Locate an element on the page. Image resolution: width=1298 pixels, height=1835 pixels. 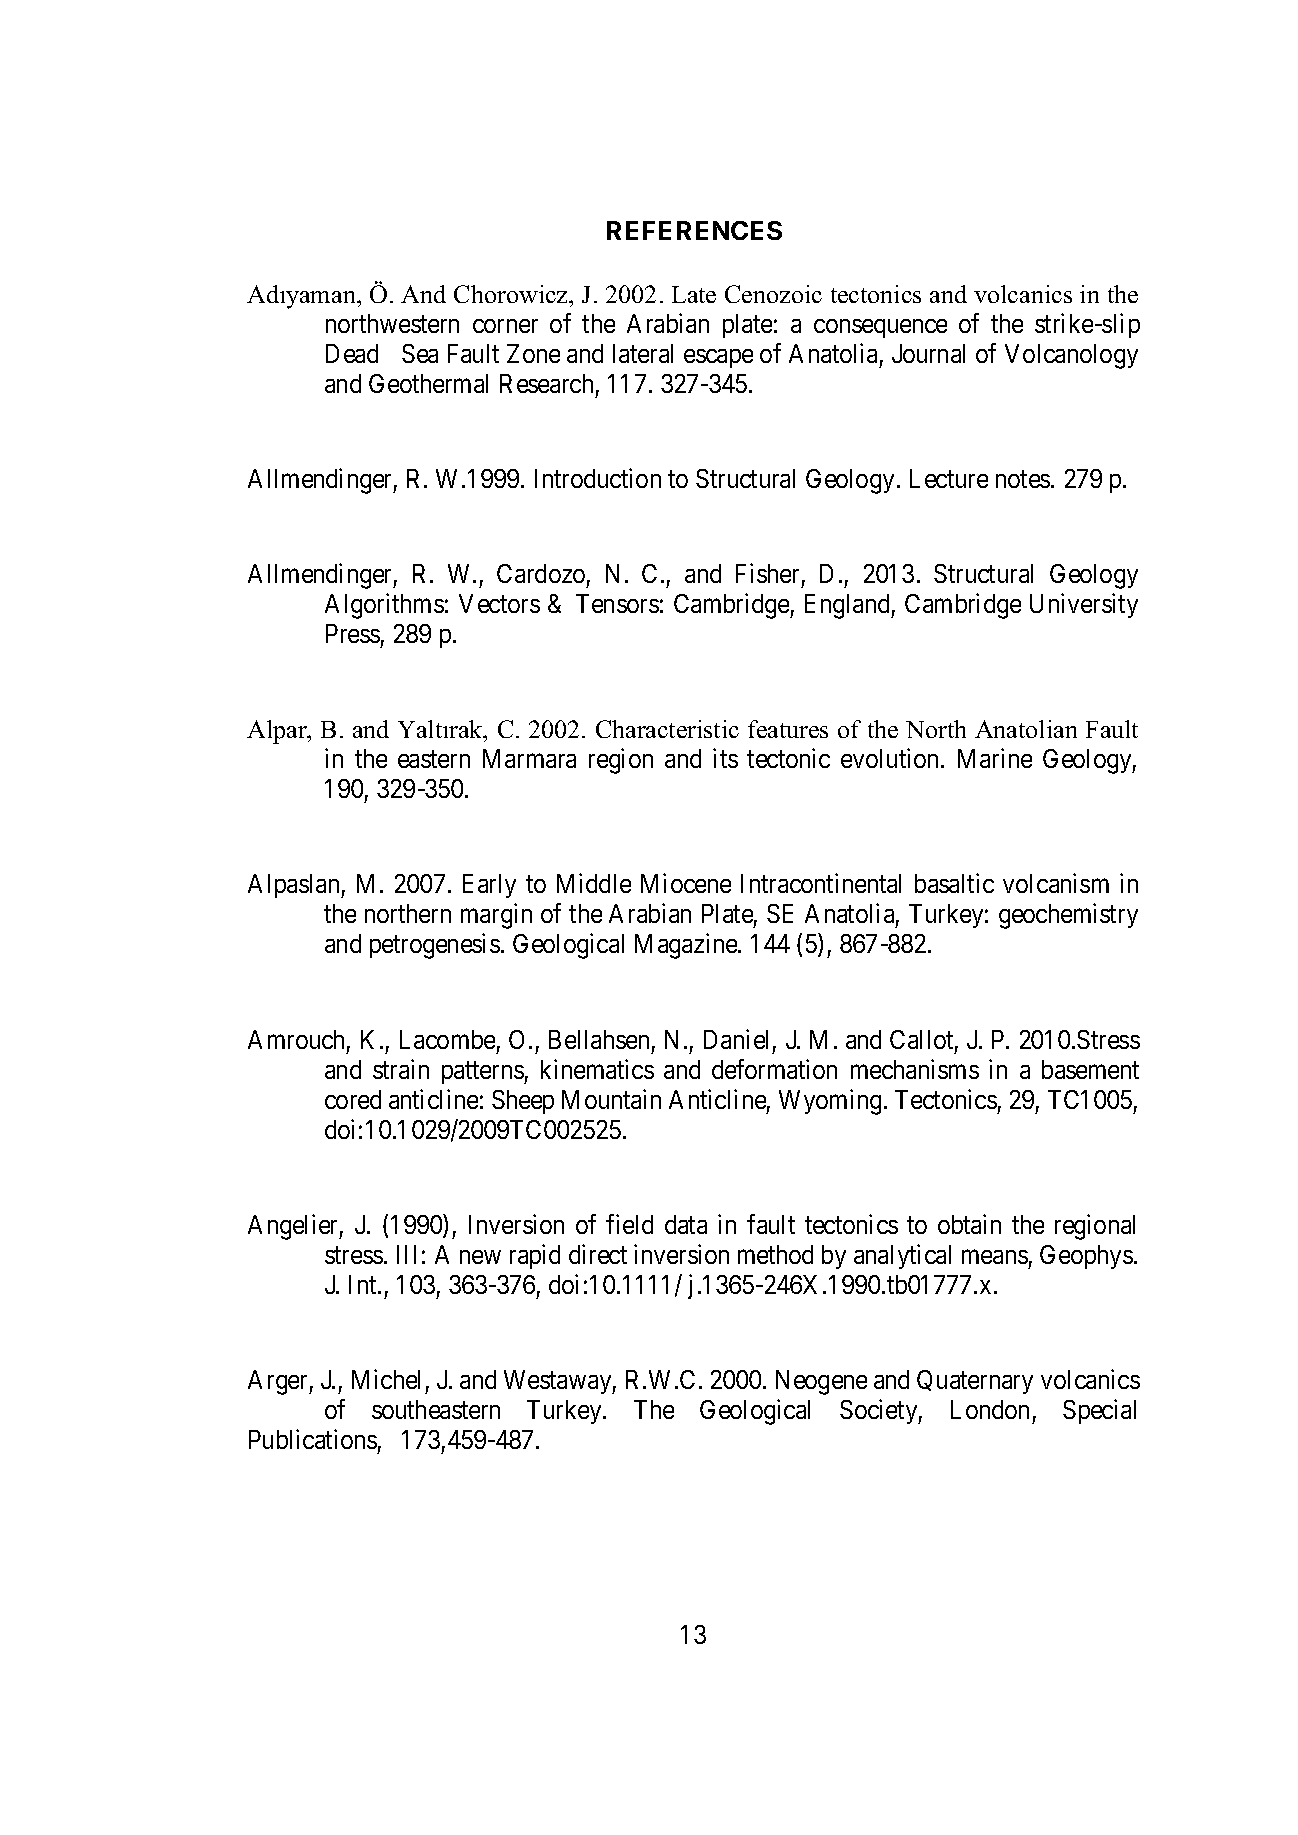
Michel is located at coordinates (386, 1379).
